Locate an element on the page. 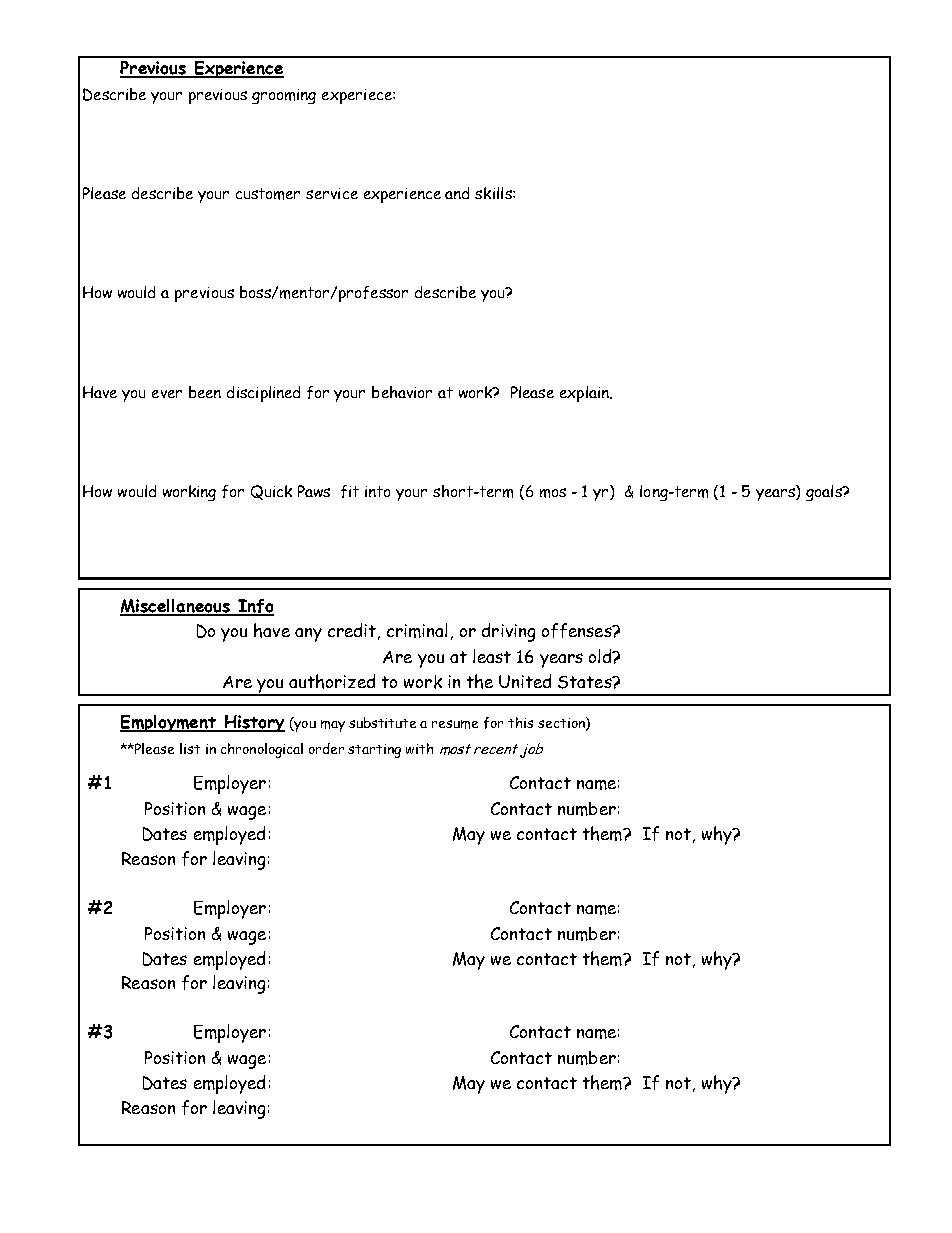  grooming is located at coordinates (284, 96).
